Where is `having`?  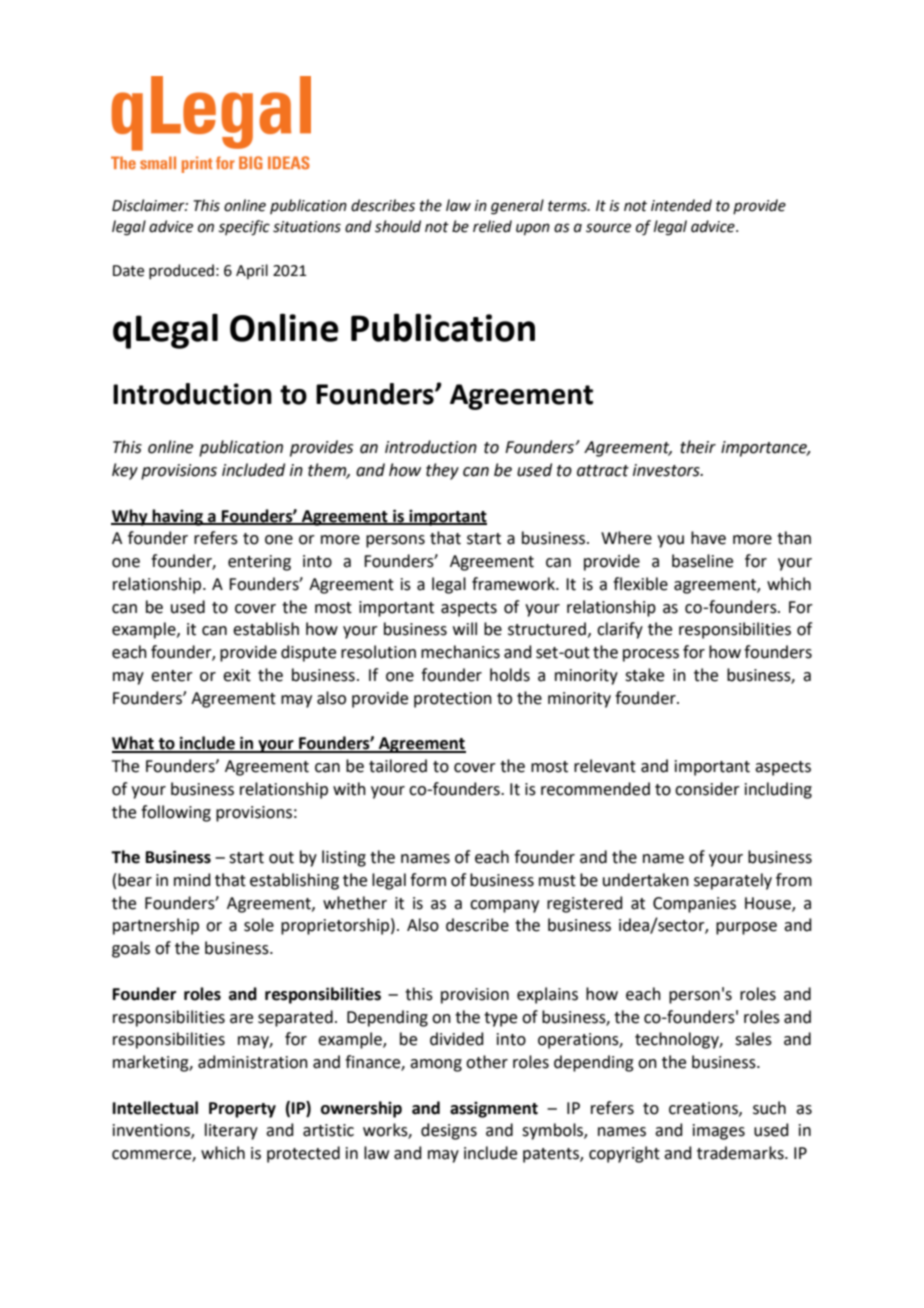 having is located at coordinates (178, 517).
